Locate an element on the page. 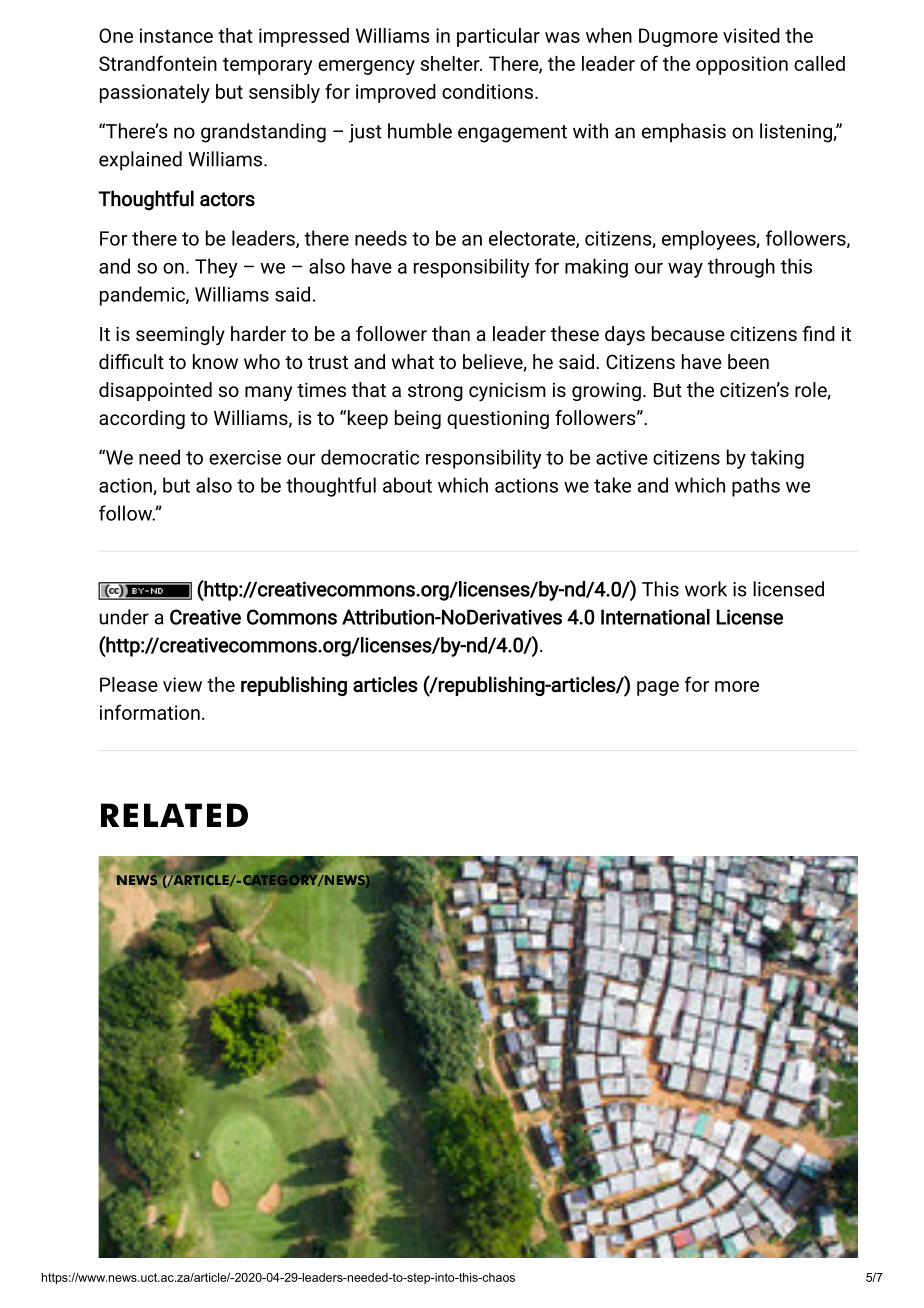  questioning is located at coordinates (498, 419).
